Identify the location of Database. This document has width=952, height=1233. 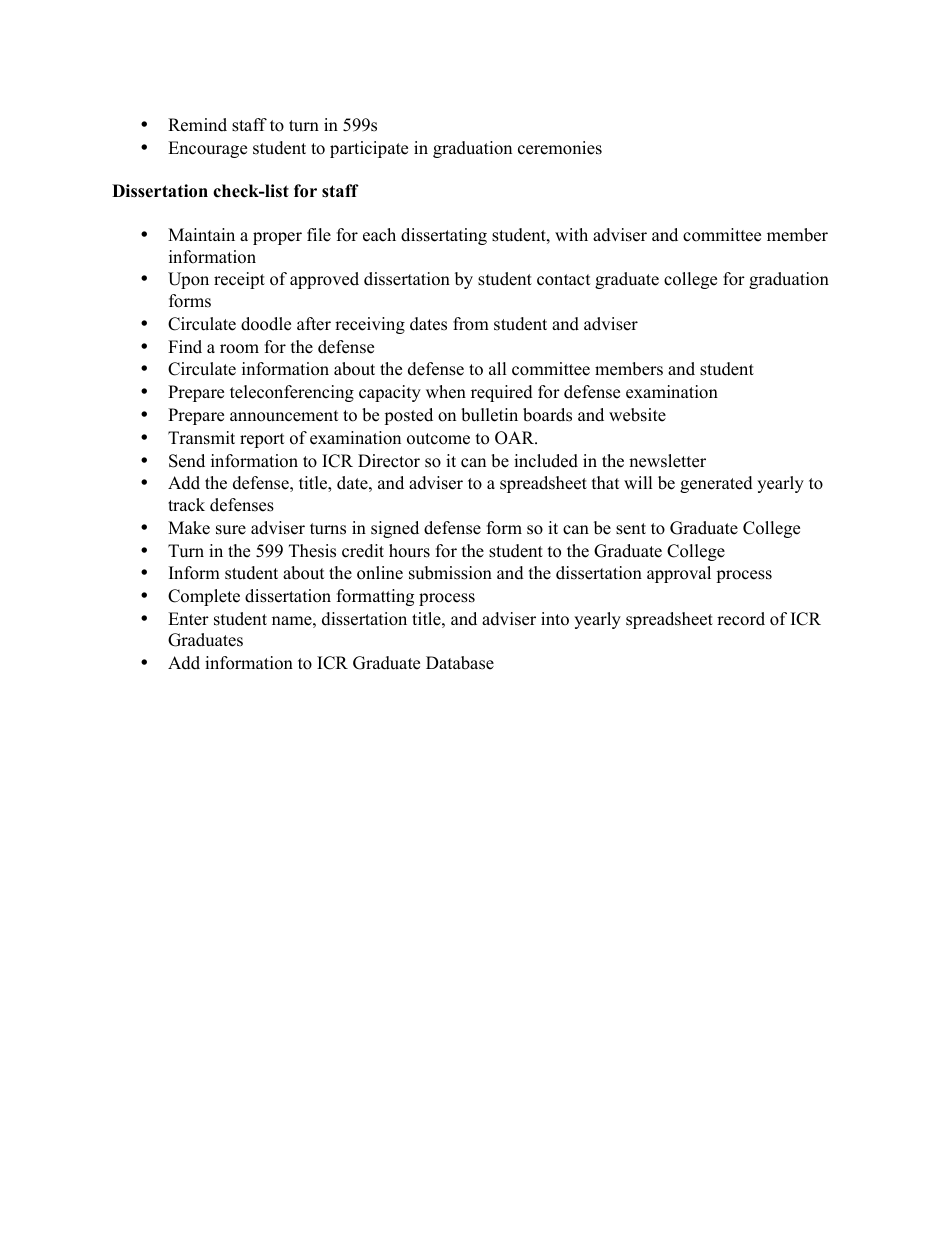
(460, 663).
